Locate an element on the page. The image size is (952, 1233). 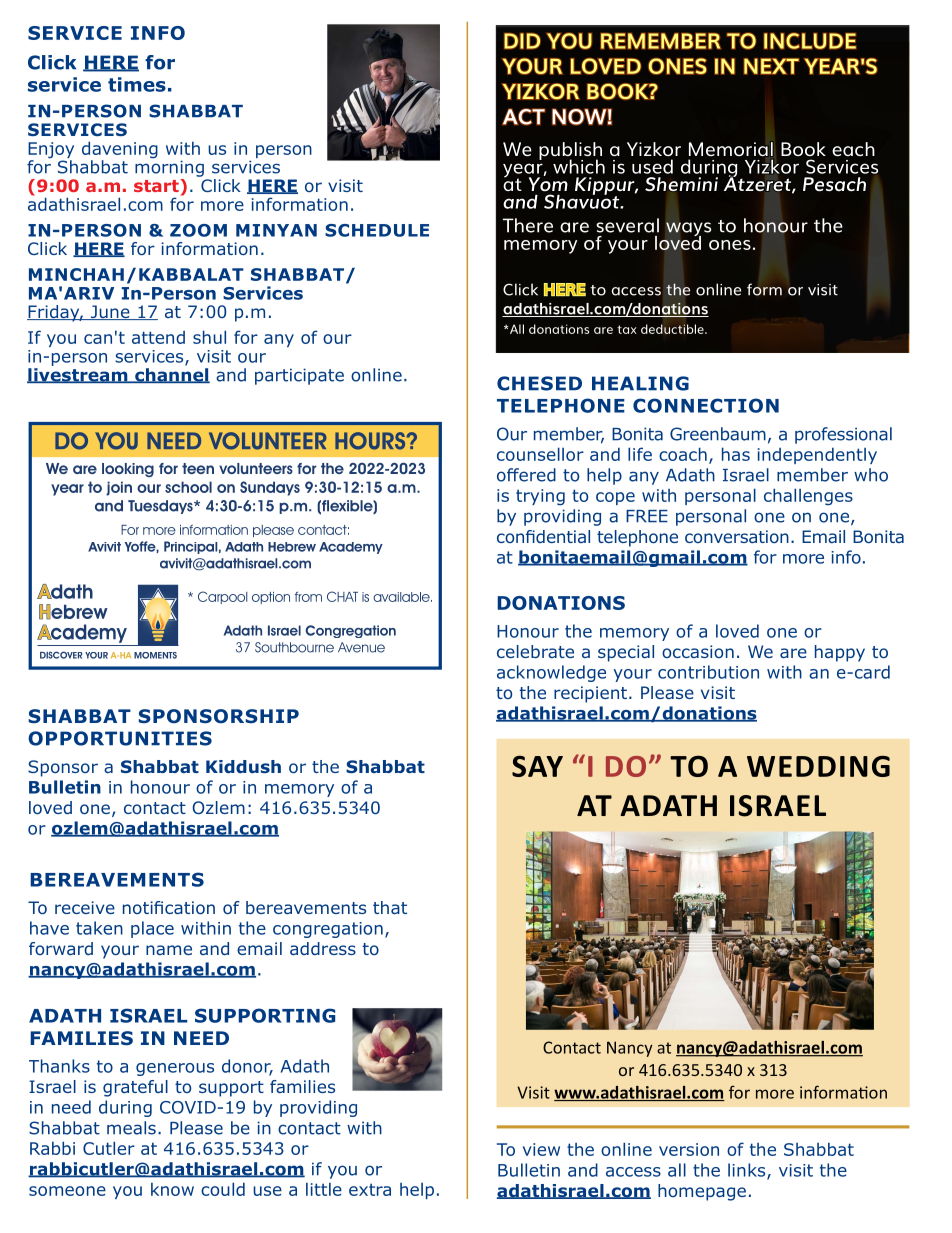
offered is located at coordinates (526, 475).
